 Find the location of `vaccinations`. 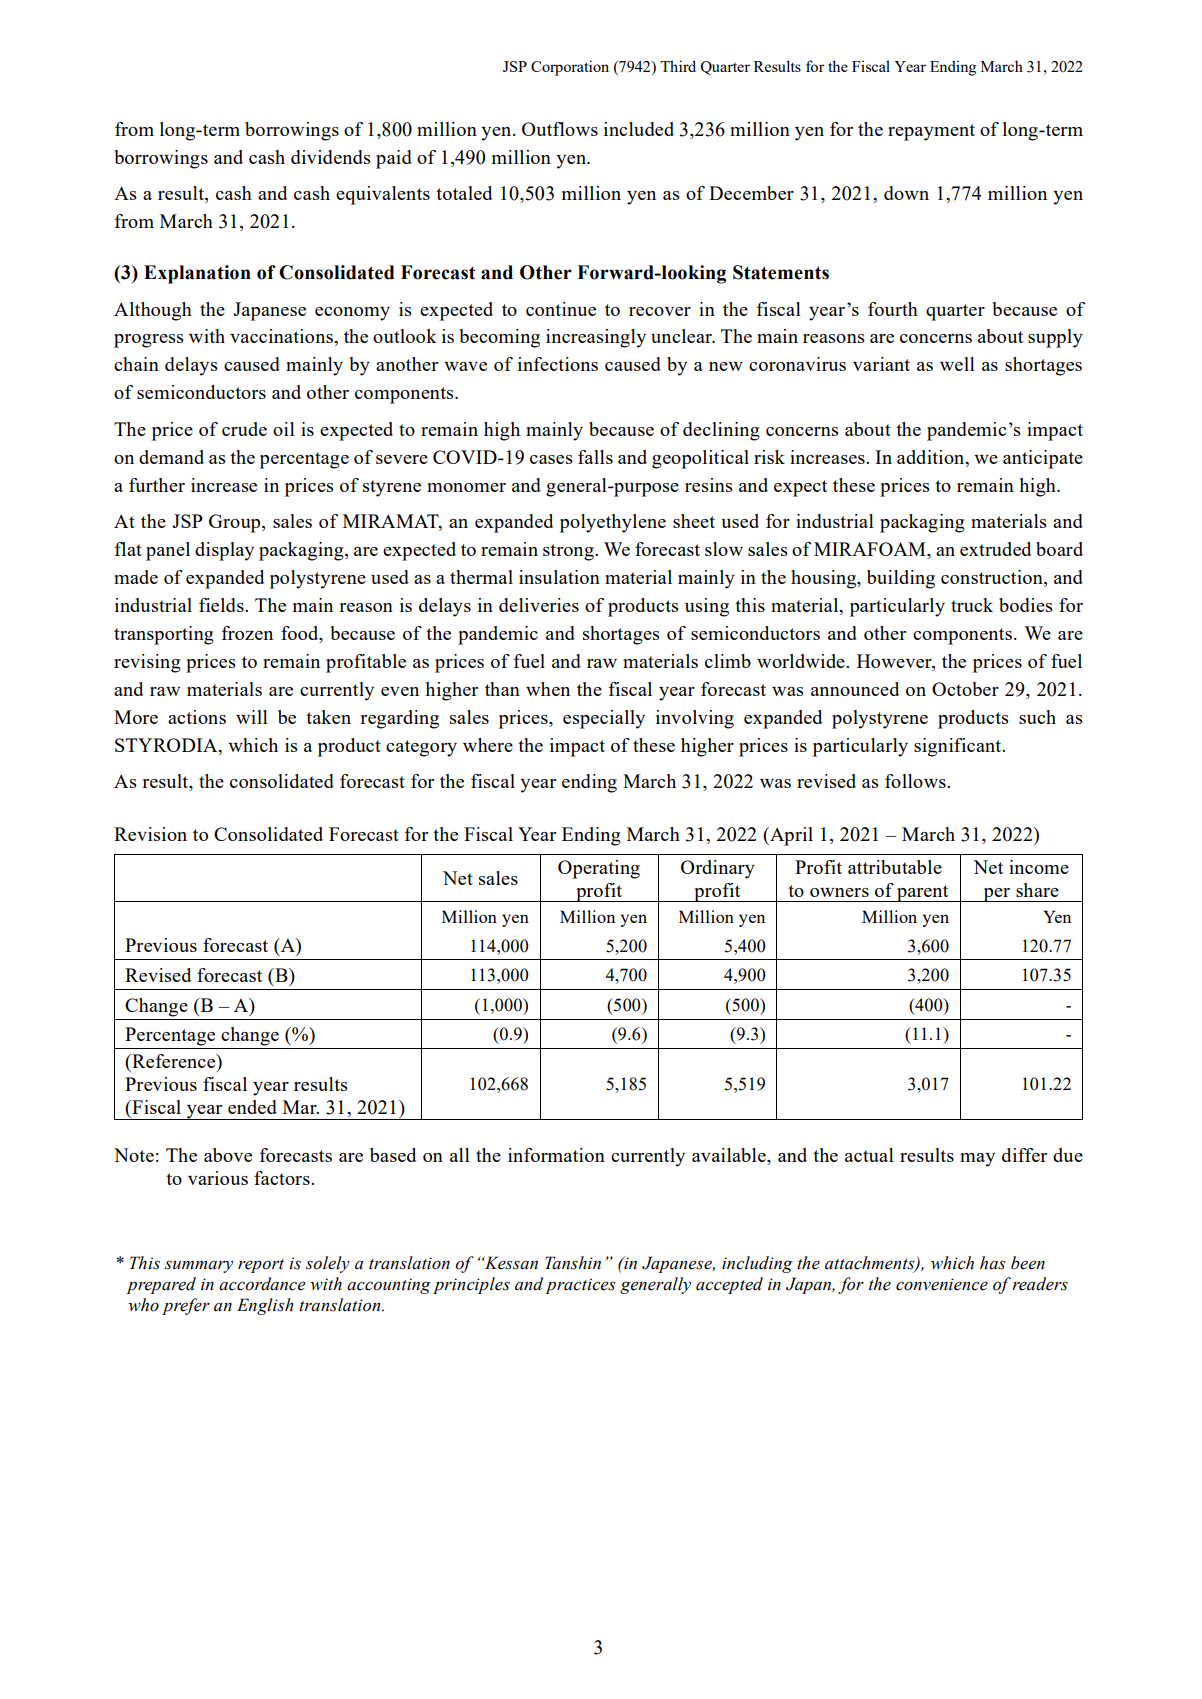

vaccinations is located at coordinates (282, 336).
